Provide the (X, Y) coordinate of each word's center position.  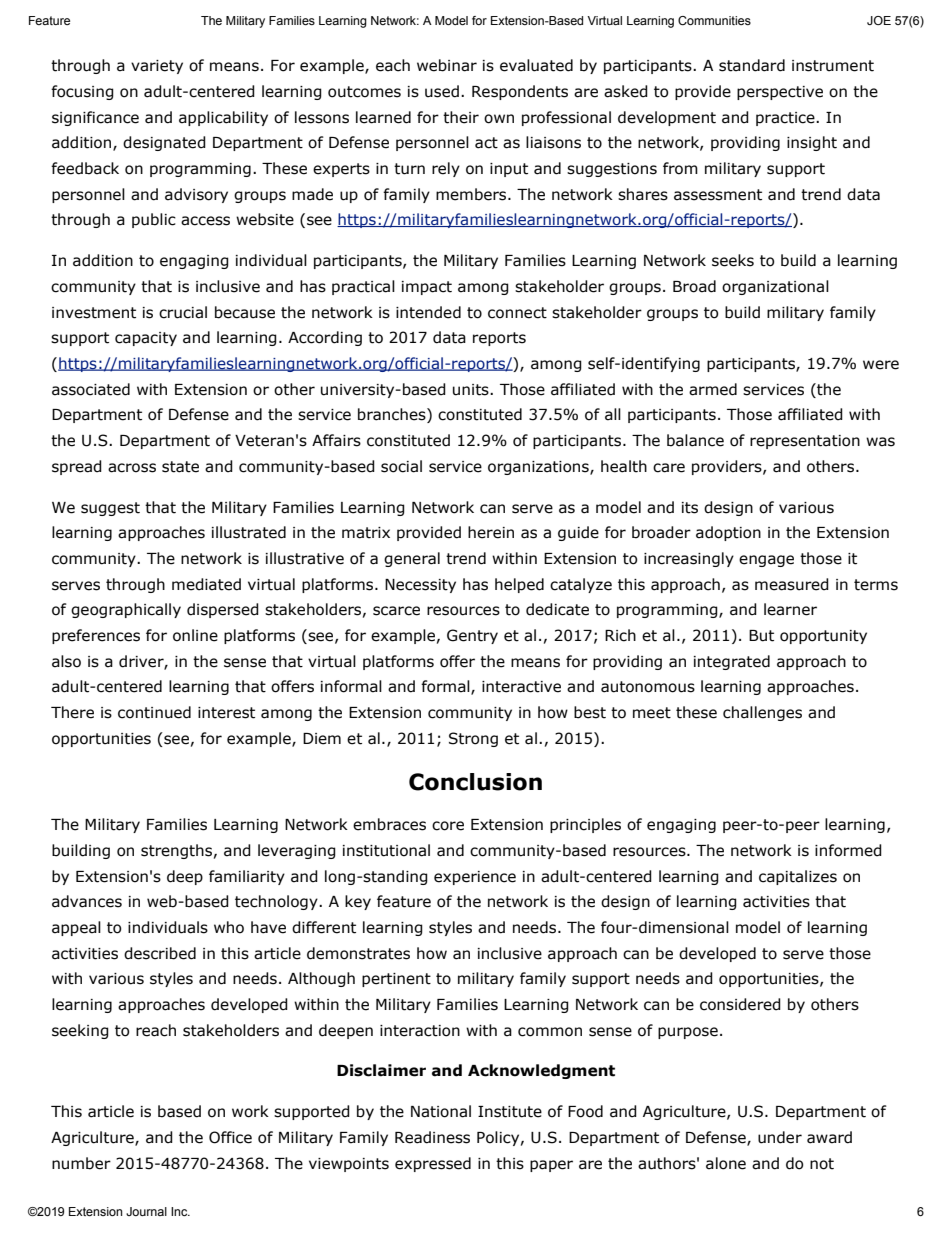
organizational (775, 287)
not (822, 1164)
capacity (146, 339)
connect (517, 313)
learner (790, 609)
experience (475, 878)
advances (87, 901)
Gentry (472, 636)
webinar (447, 65)
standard (752, 65)
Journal (146, 1211)
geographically (126, 610)
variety (157, 67)
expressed (433, 1164)
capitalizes (798, 877)
